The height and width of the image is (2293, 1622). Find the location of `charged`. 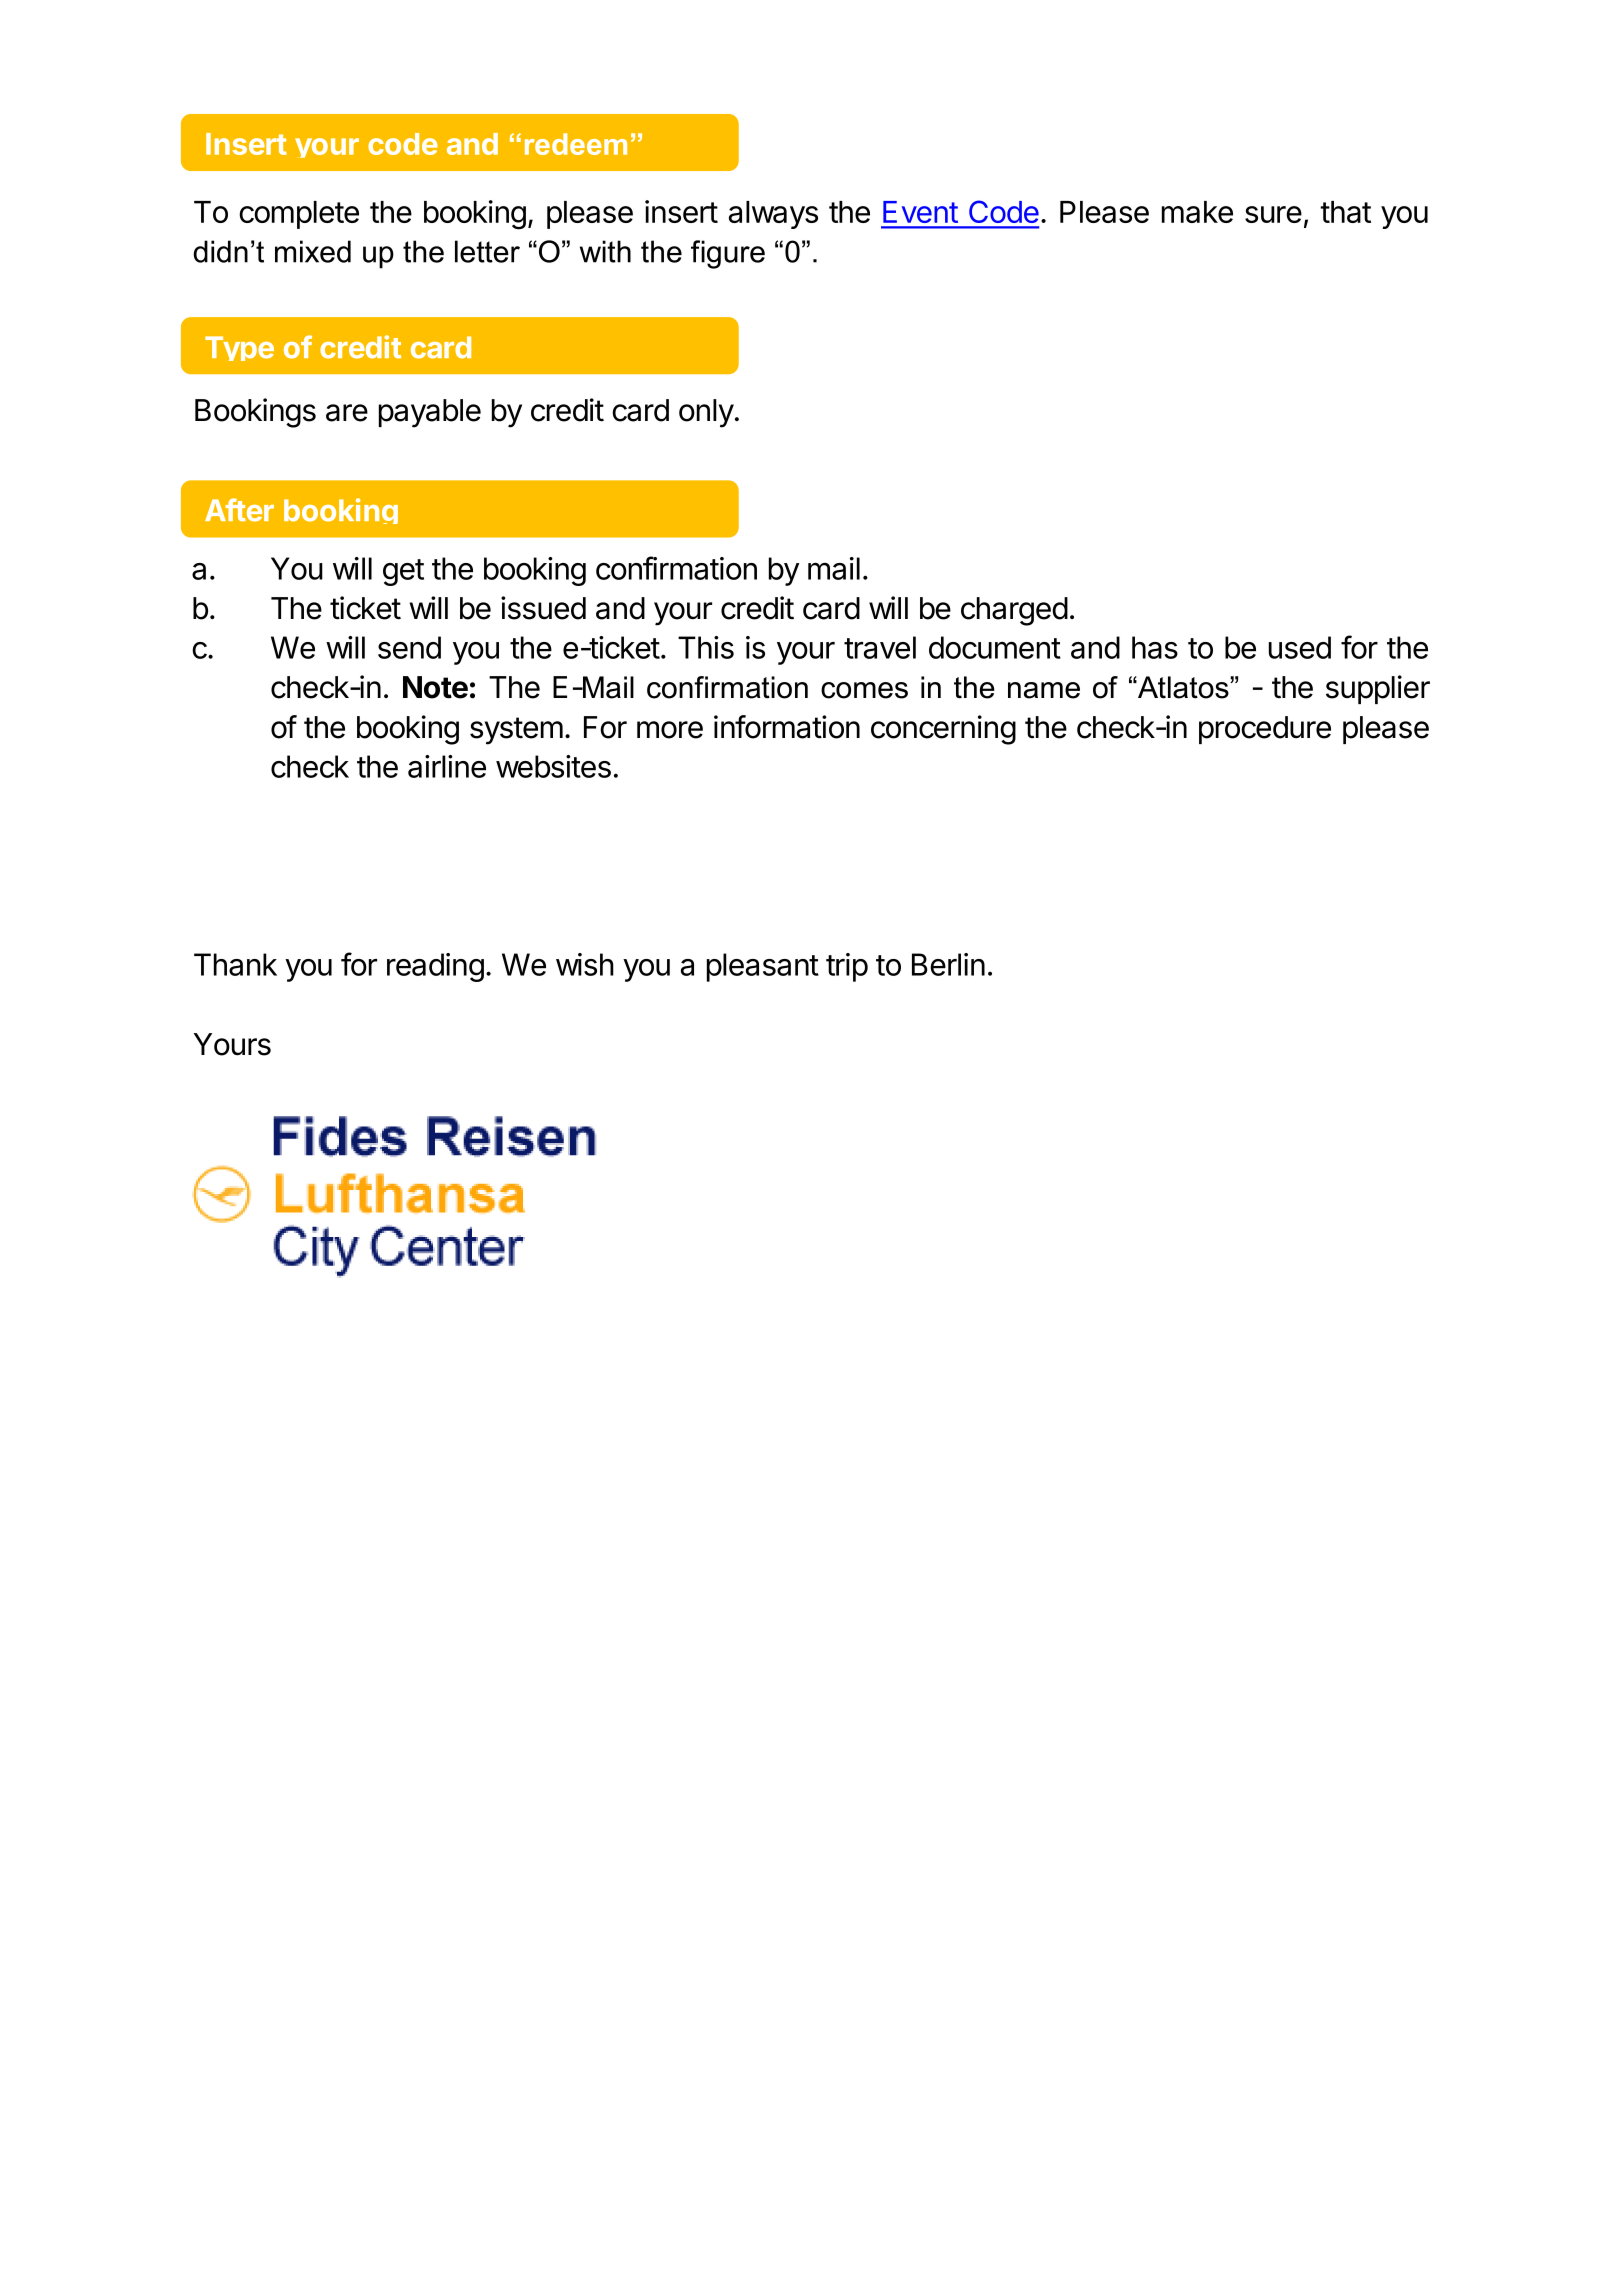

charged is located at coordinates (1014, 611).
